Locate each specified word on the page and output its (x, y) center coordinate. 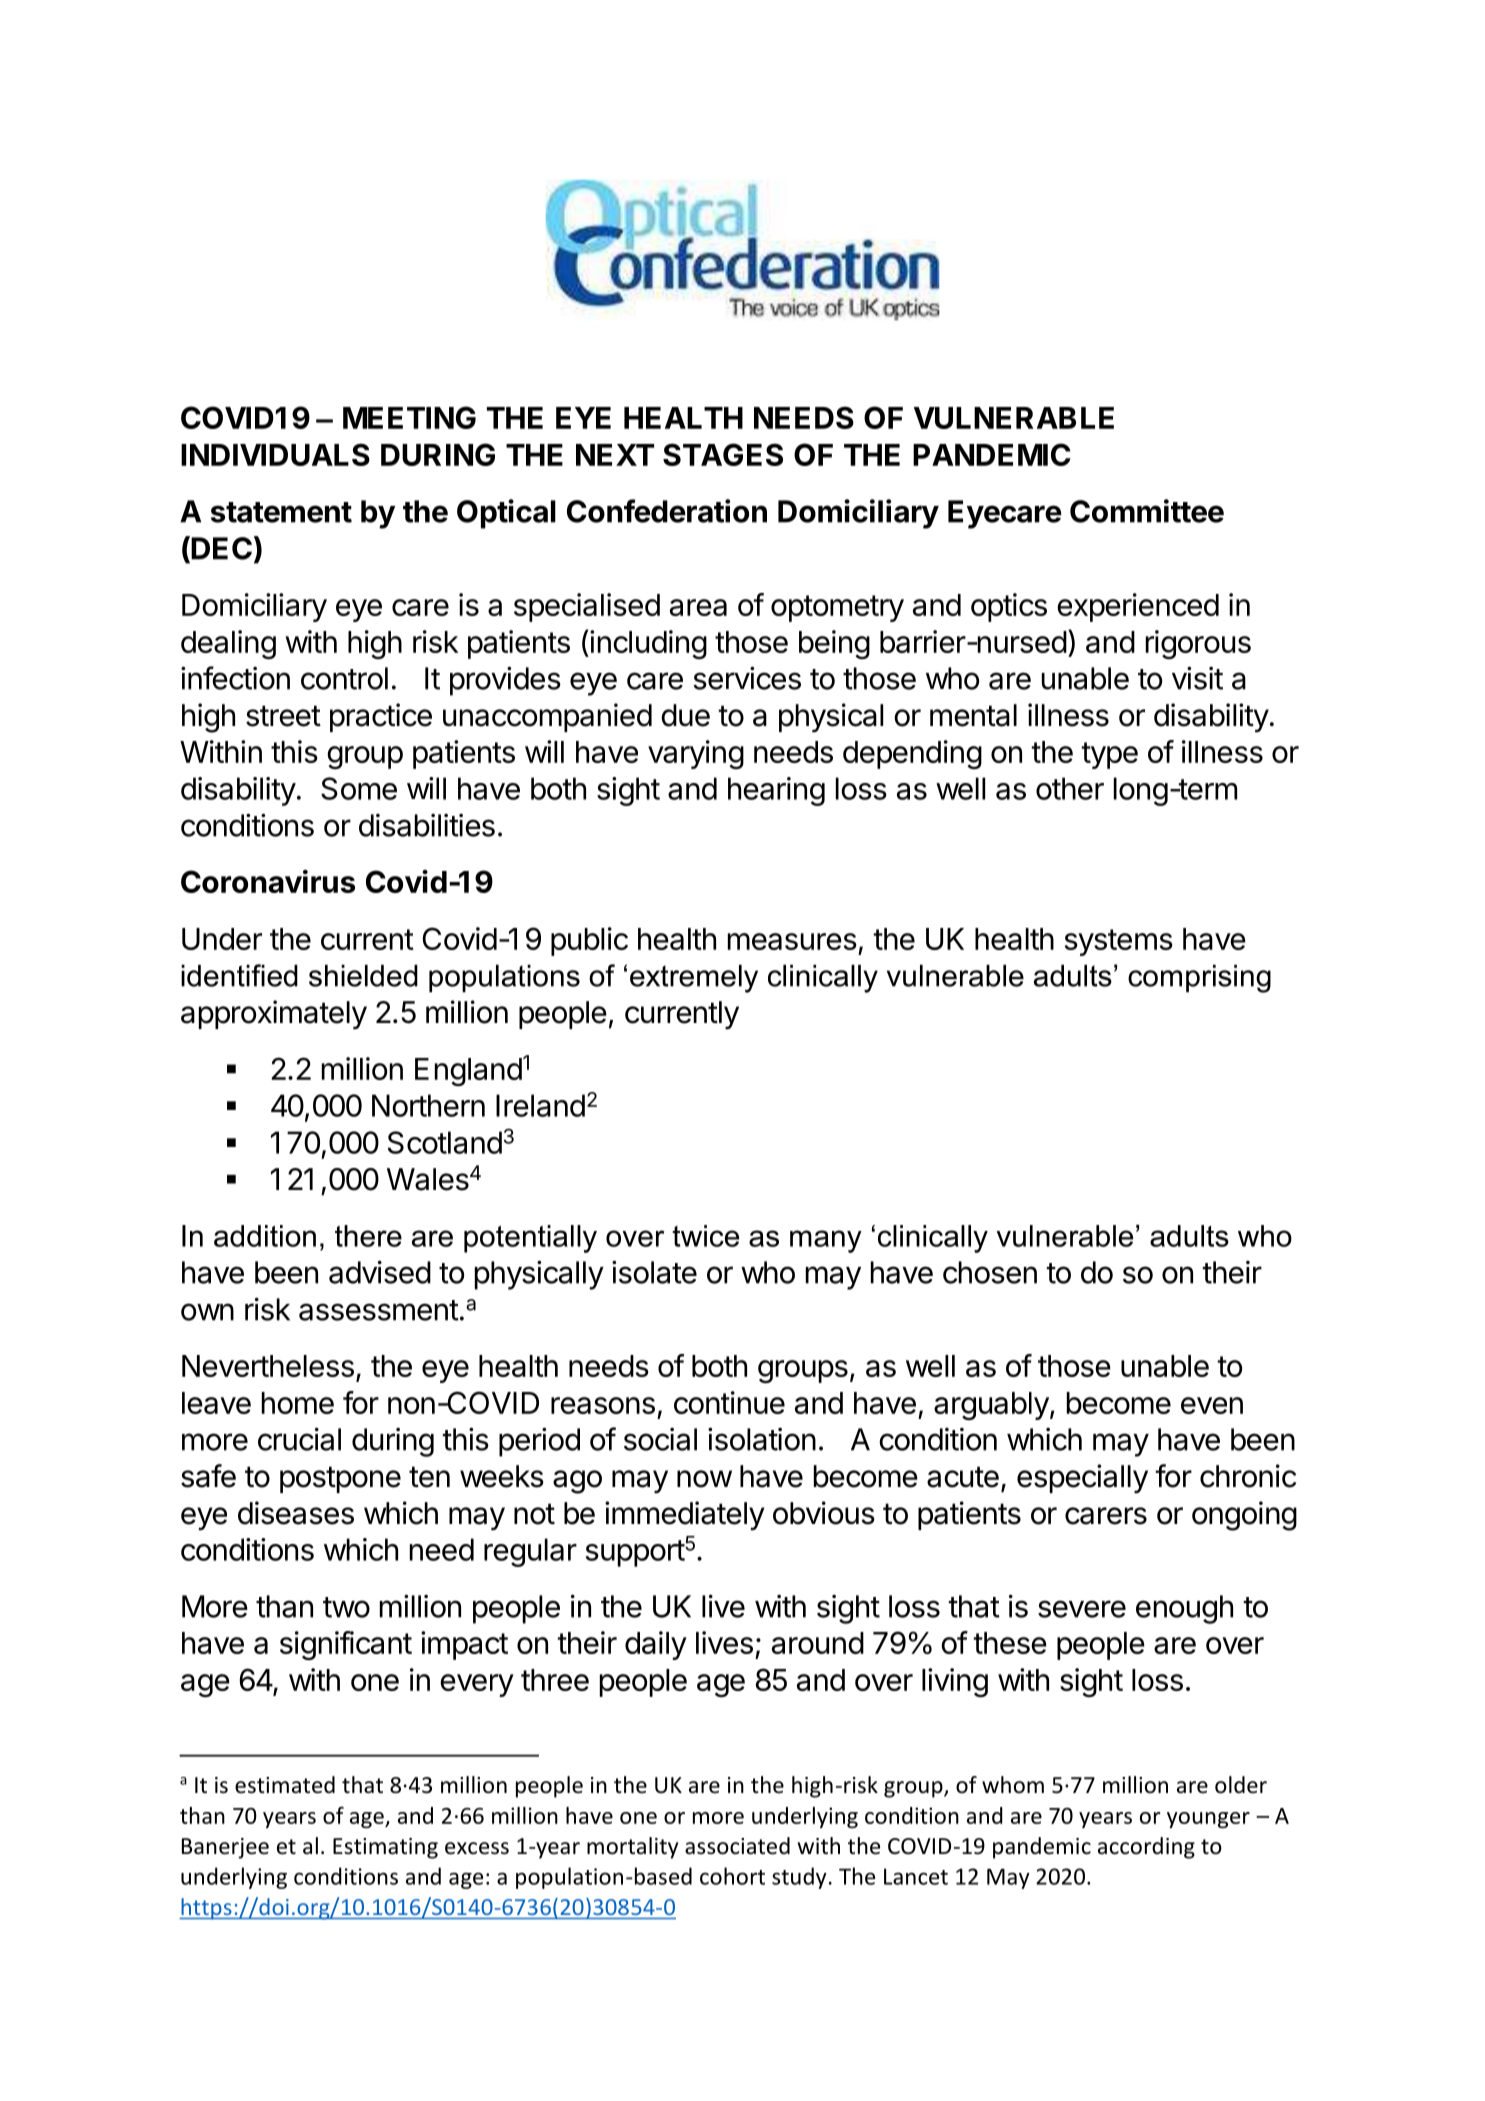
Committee (1147, 511)
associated (737, 1846)
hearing (776, 791)
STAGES (723, 454)
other (1070, 788)
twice (705, 1236)
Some (359, 788)
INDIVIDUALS (275, 454)
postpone (340, 1479)
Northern (428, 1105)
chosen (990, 1272)
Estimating (385, 1848)
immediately (685, 1516)
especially (1082, 1479)
